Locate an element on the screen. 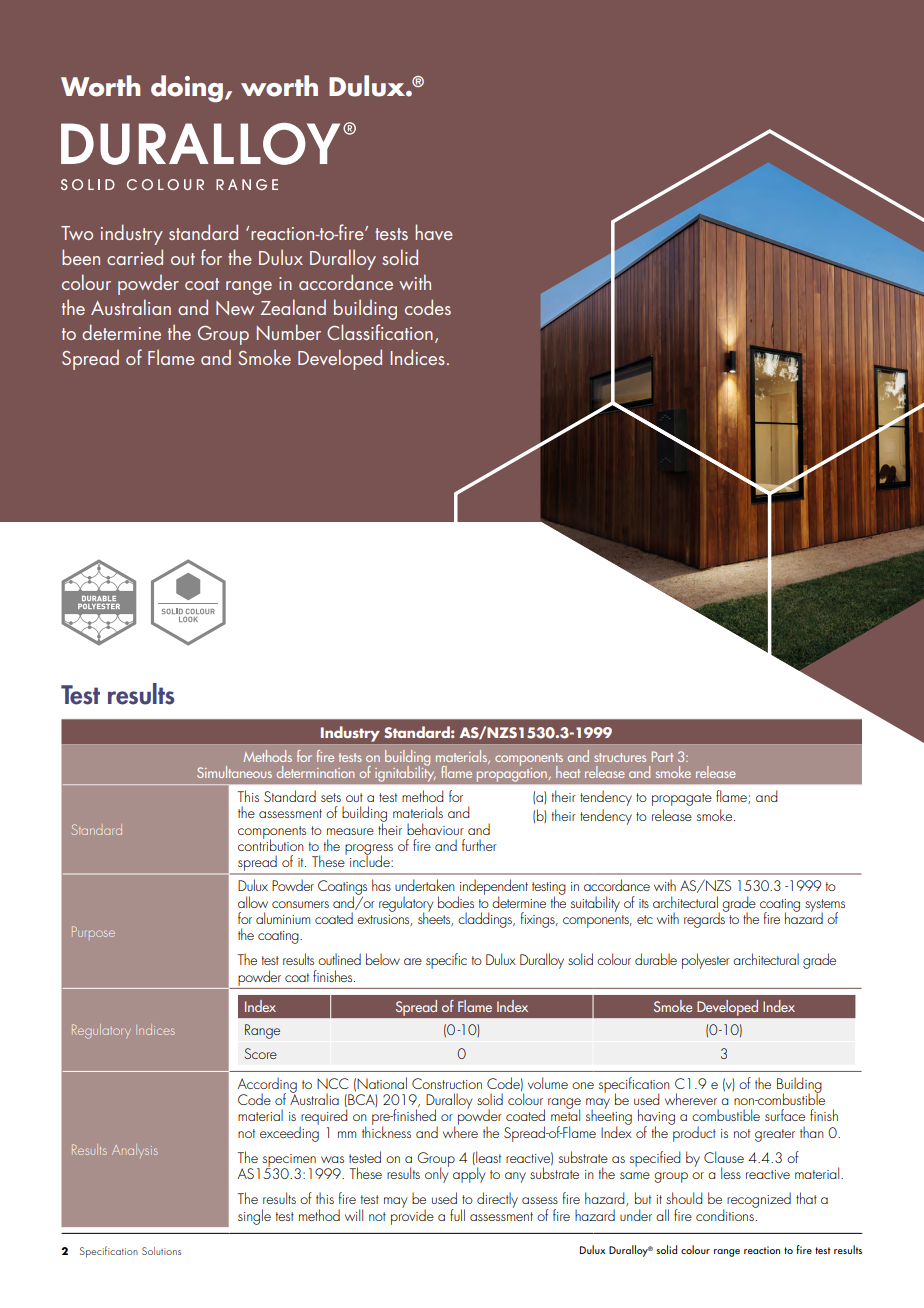 This screenshot has width=924, height=1308. Simultaneous is located at coordinates (234, 772).
